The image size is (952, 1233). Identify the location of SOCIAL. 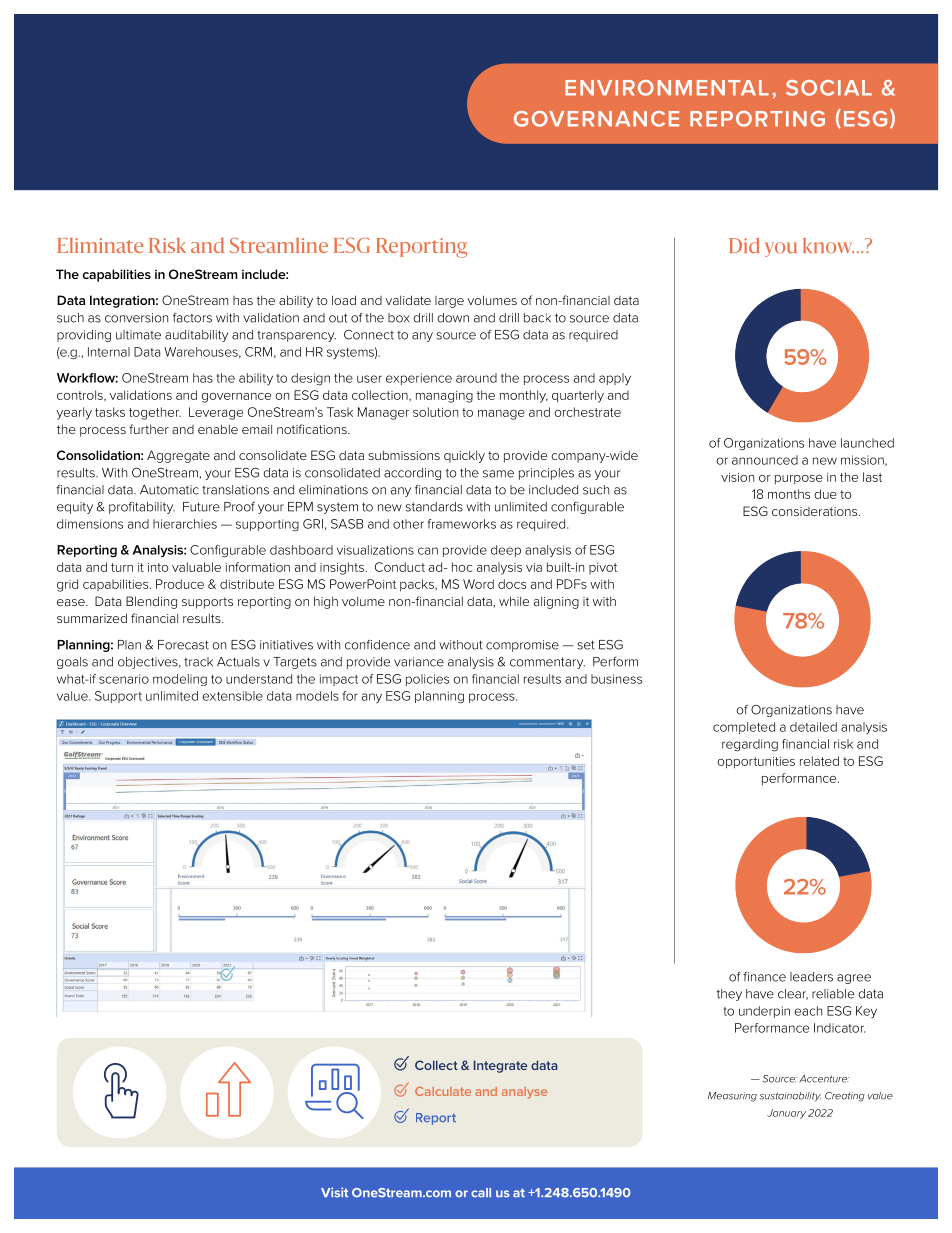
(829, 88).
